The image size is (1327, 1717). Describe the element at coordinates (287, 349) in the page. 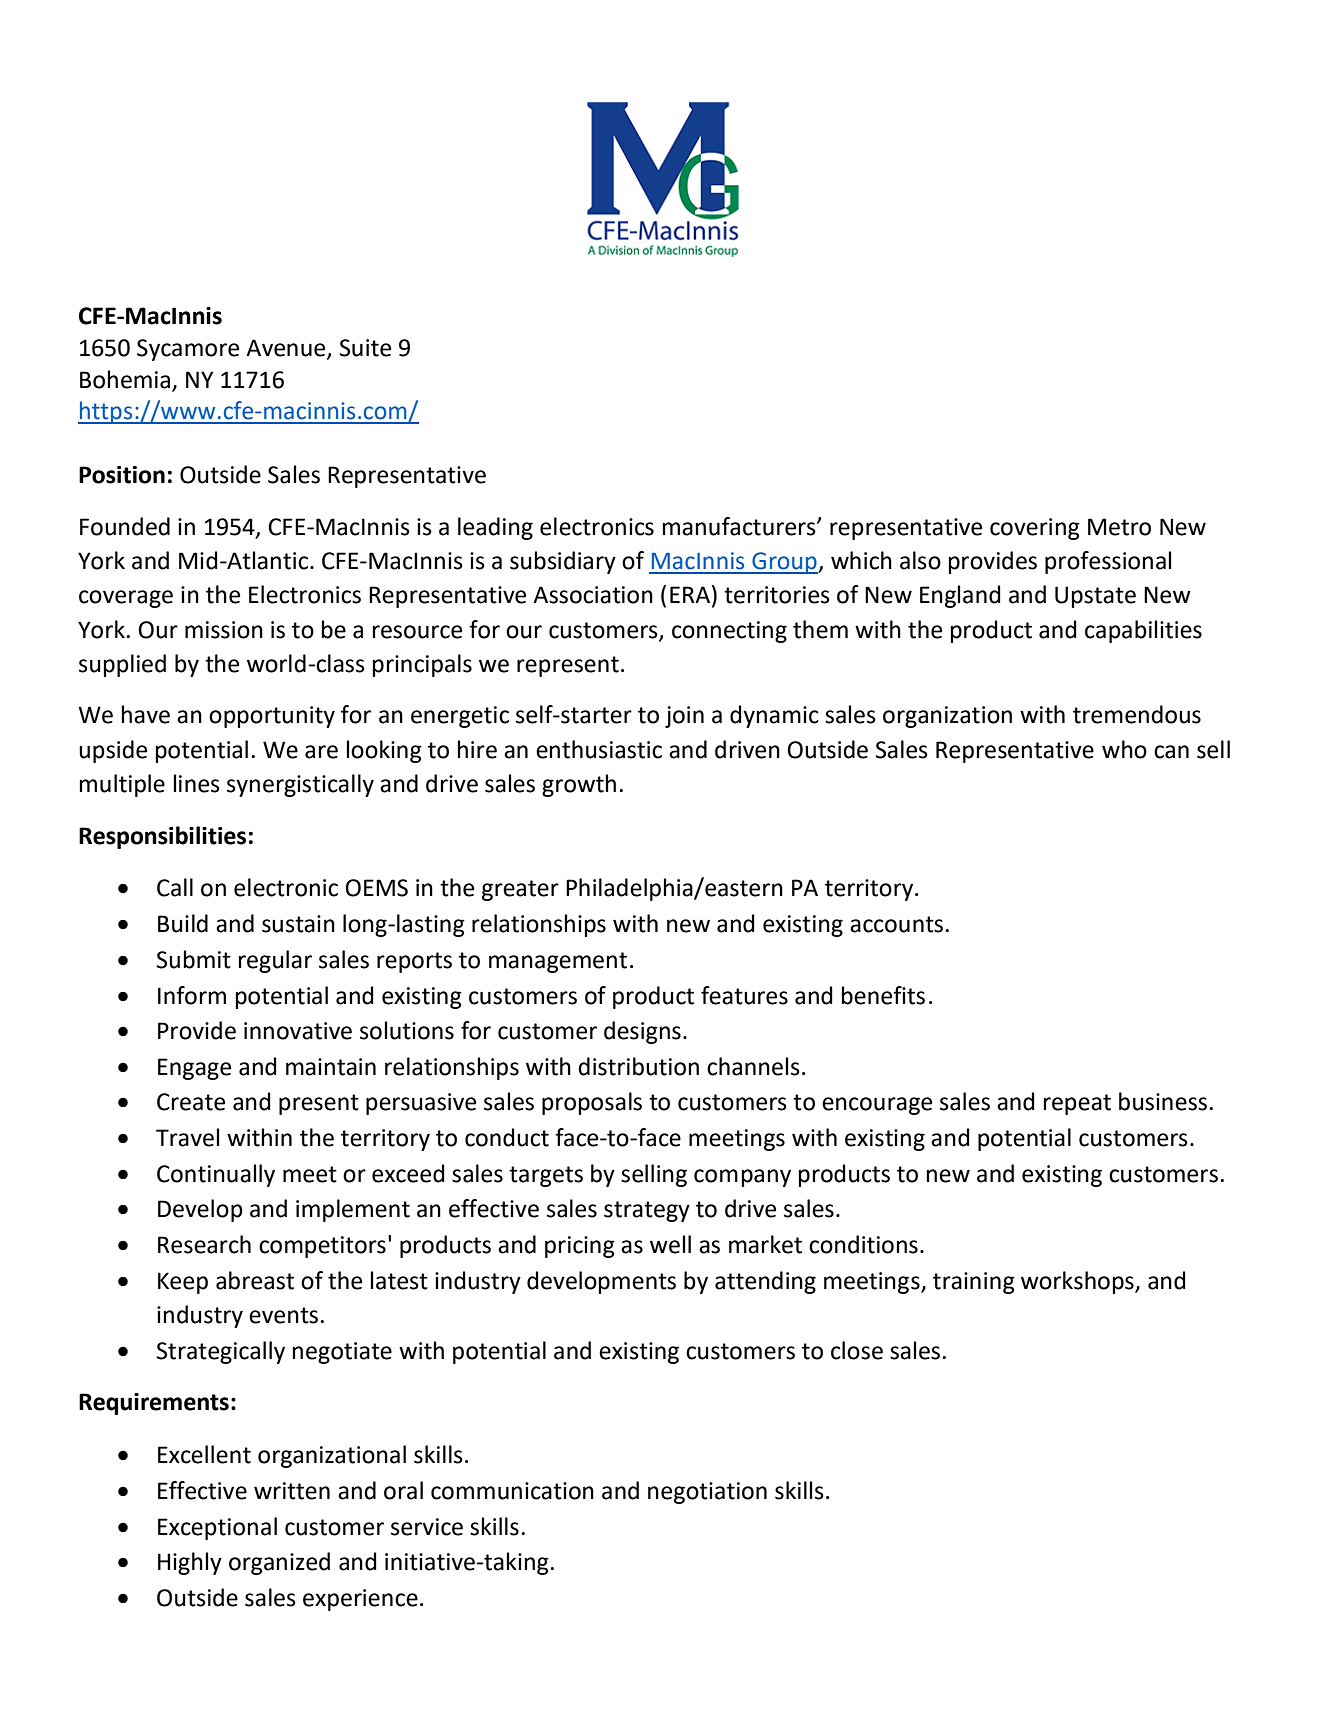

I see `Avenue` at that location.
